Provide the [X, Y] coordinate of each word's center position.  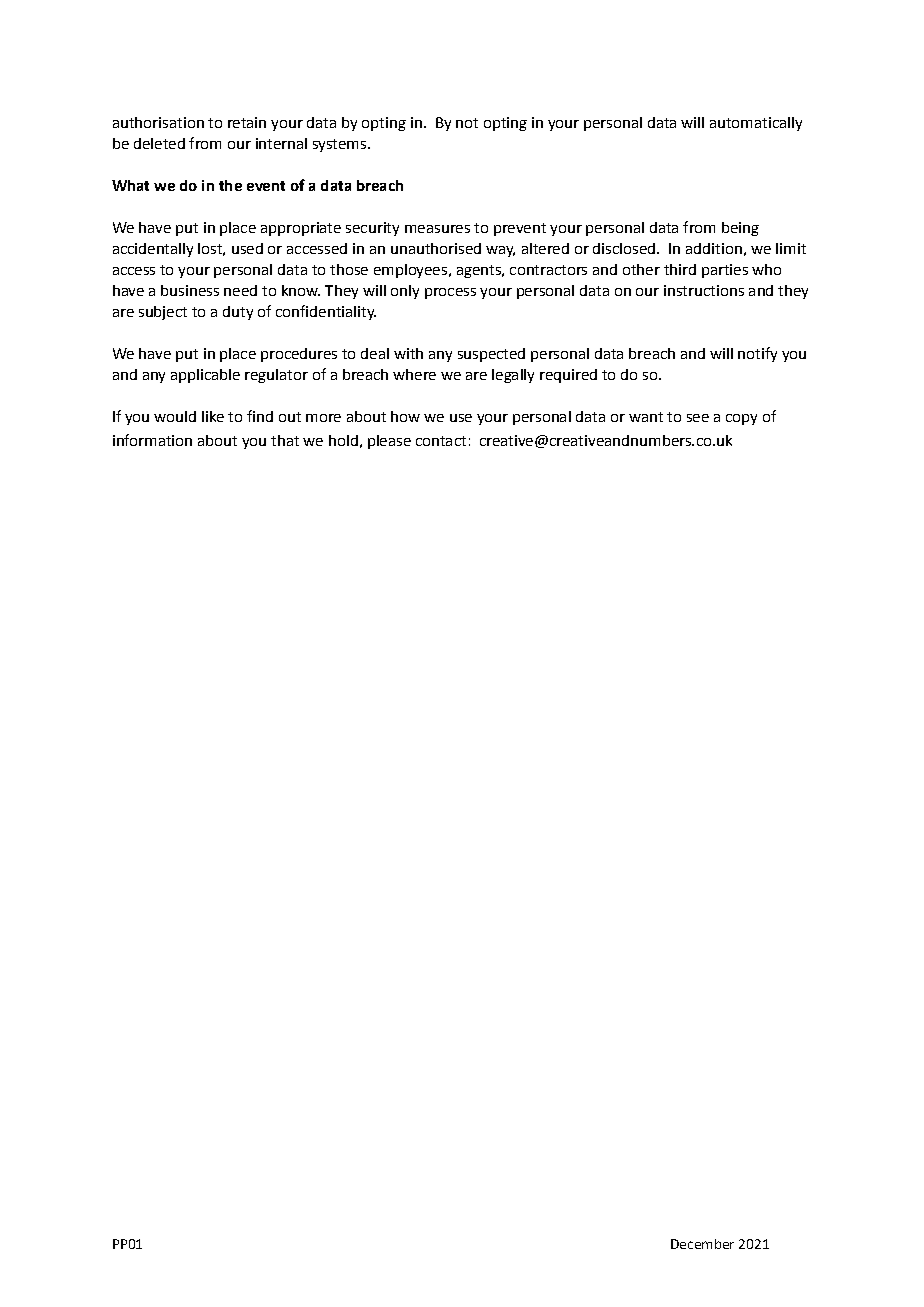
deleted [159, 143]
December [702, 1244]
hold [343, 440]
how [405, 416]
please [389, 442]
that [285, 440]
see [698, 418]
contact [441, 441]
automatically [756, 124]
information [152, 440]
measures [437, 229]
